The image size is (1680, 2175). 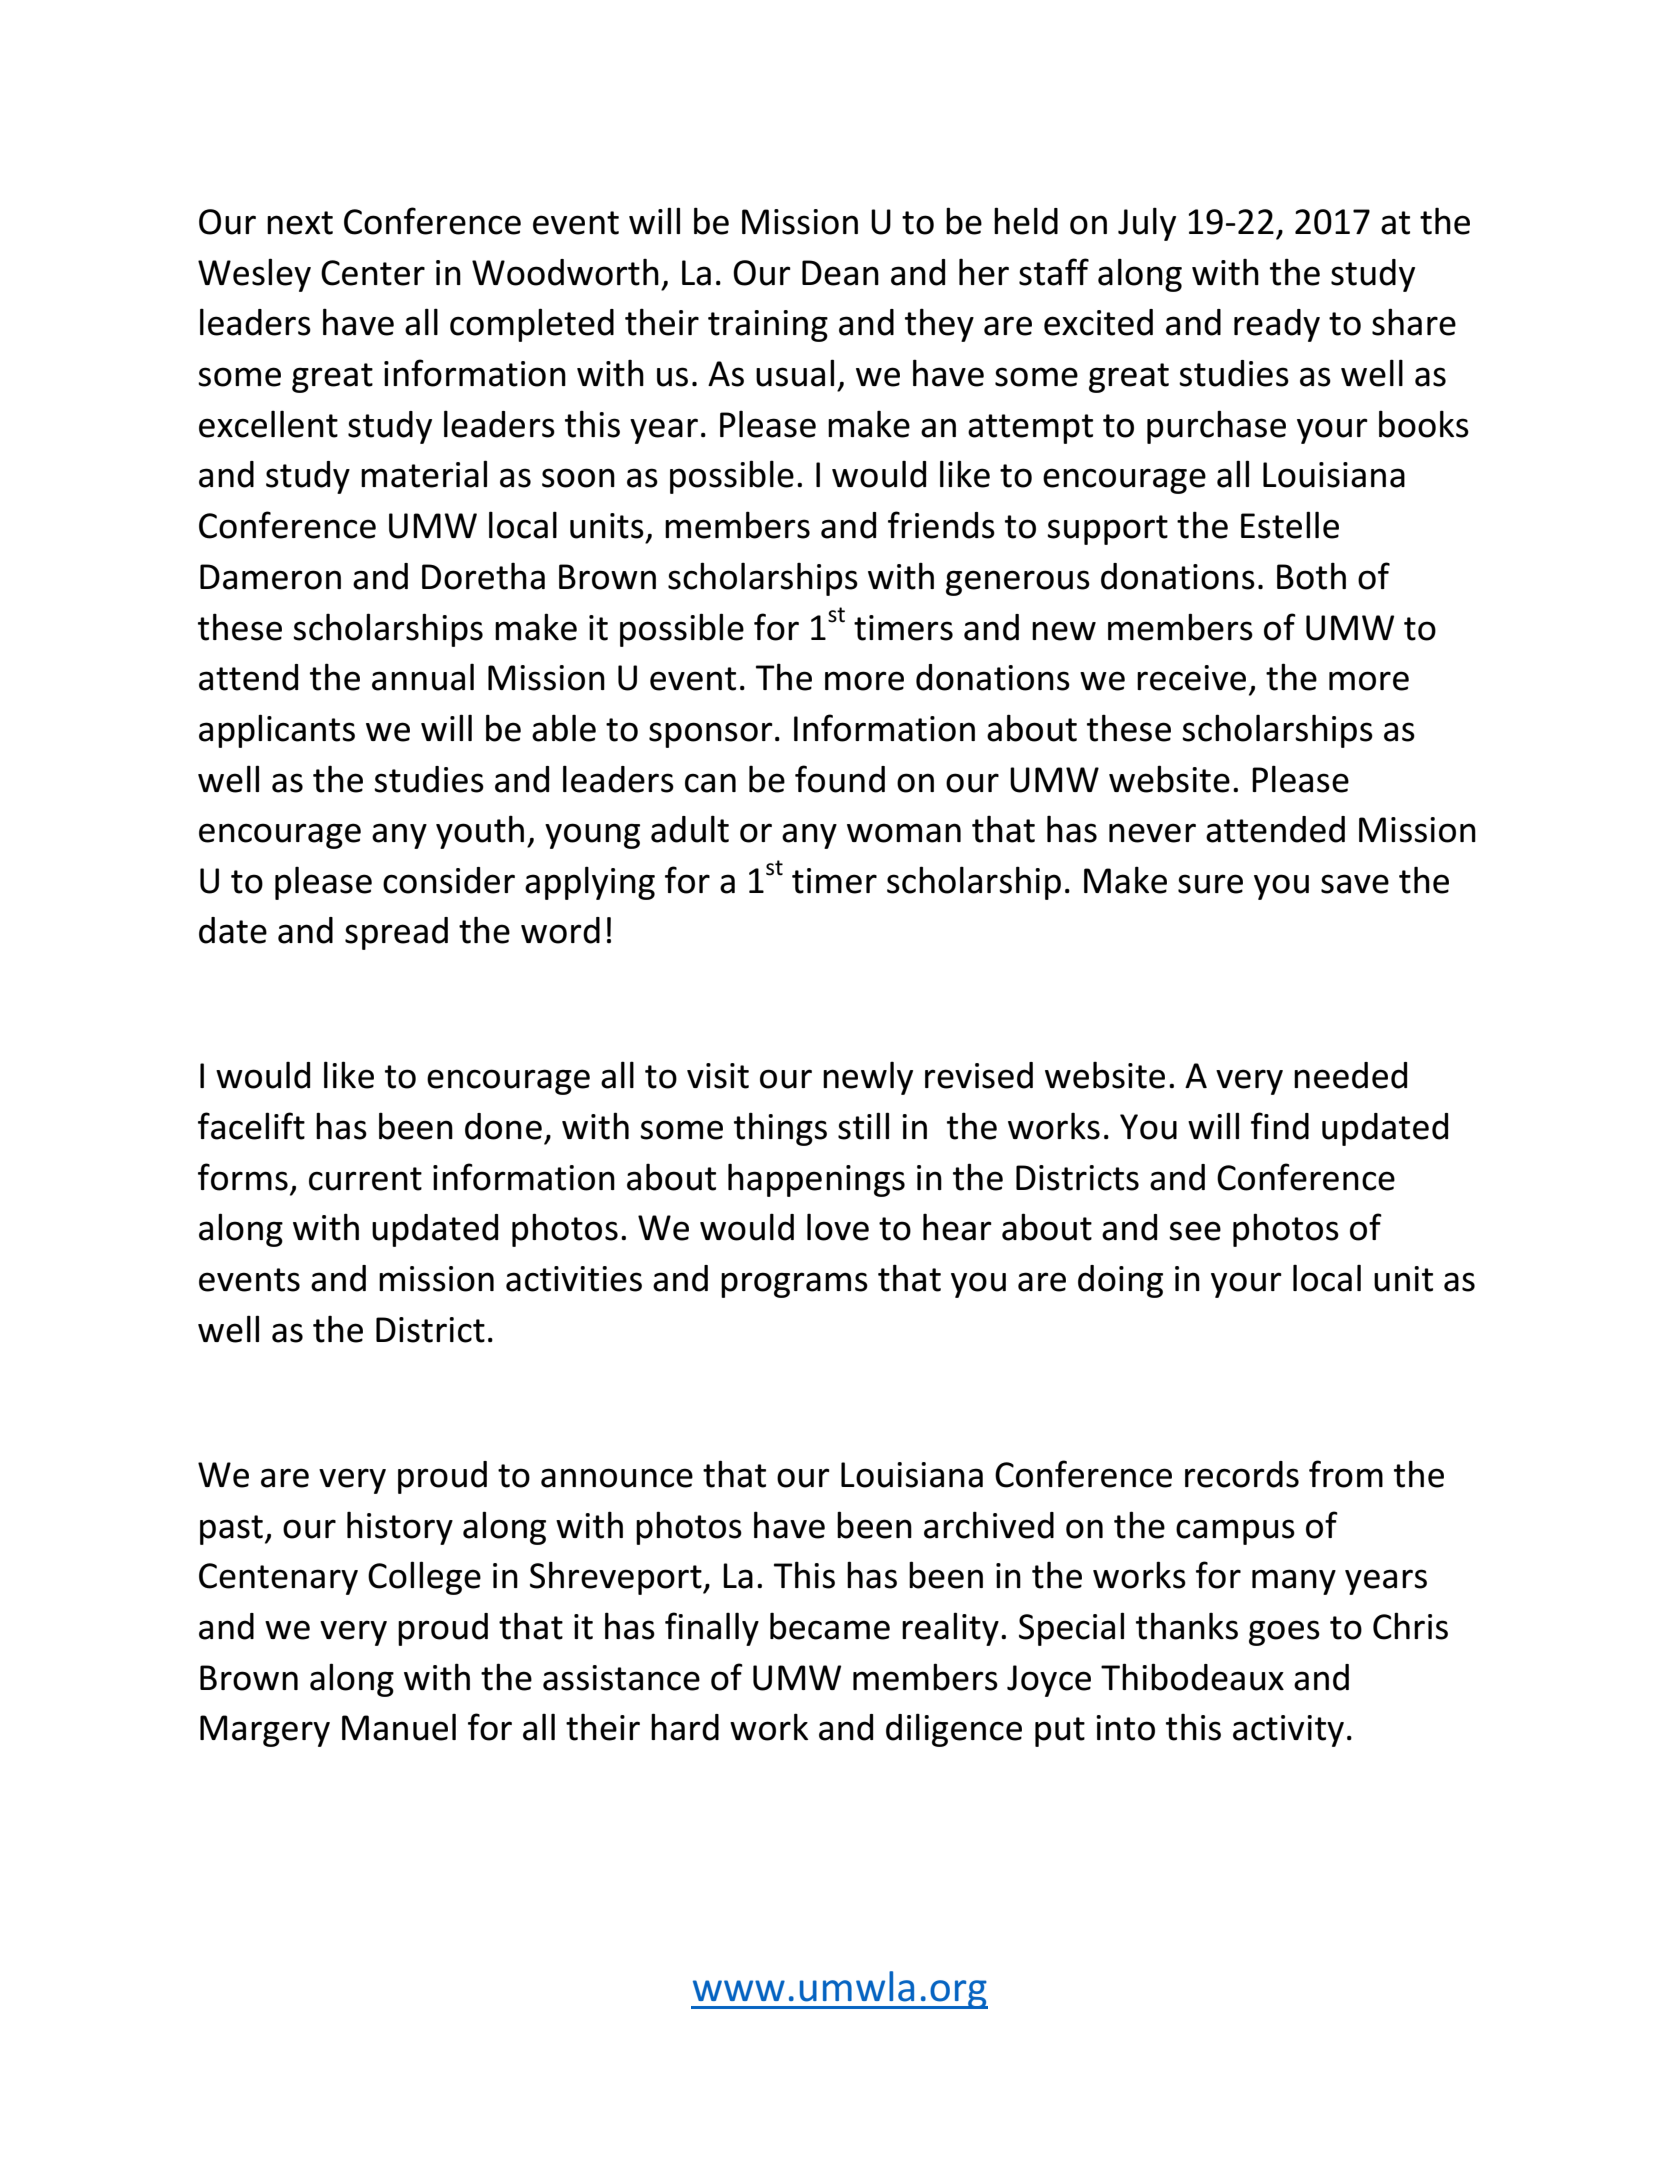 What do you see at coordinates (1210, 884) in the page?
I see `sure` at bounding box center [1210, 884].
